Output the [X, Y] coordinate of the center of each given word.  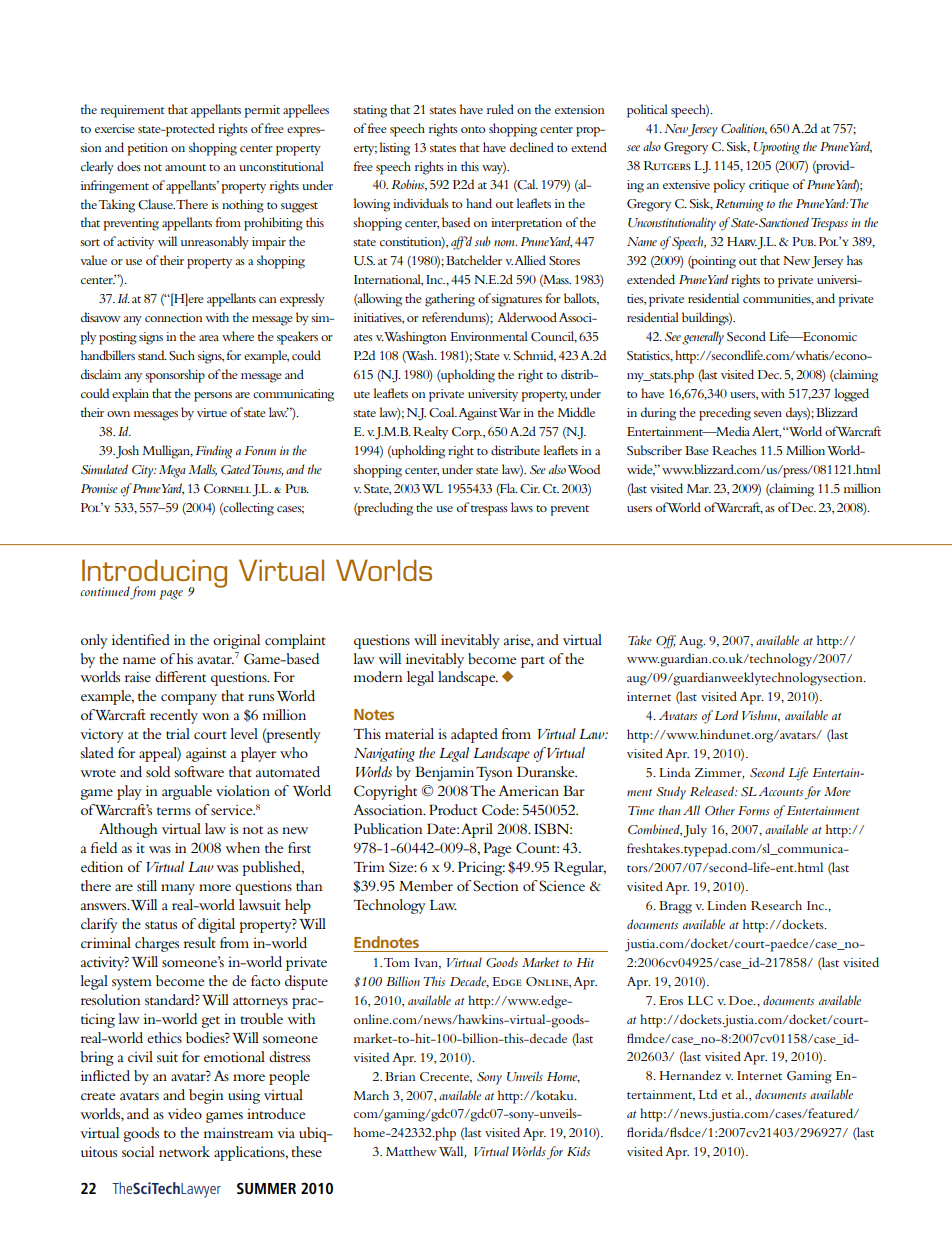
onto [473, 129]
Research [776, 905]
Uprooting [776, 148]
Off [666, 642]
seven [768, 414]
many [178, 889]
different [180, 676]
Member [426, 885]
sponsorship [175, 376]
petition [147, 149]
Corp [467, 433]
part [533, 662]
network [184, 1151]
